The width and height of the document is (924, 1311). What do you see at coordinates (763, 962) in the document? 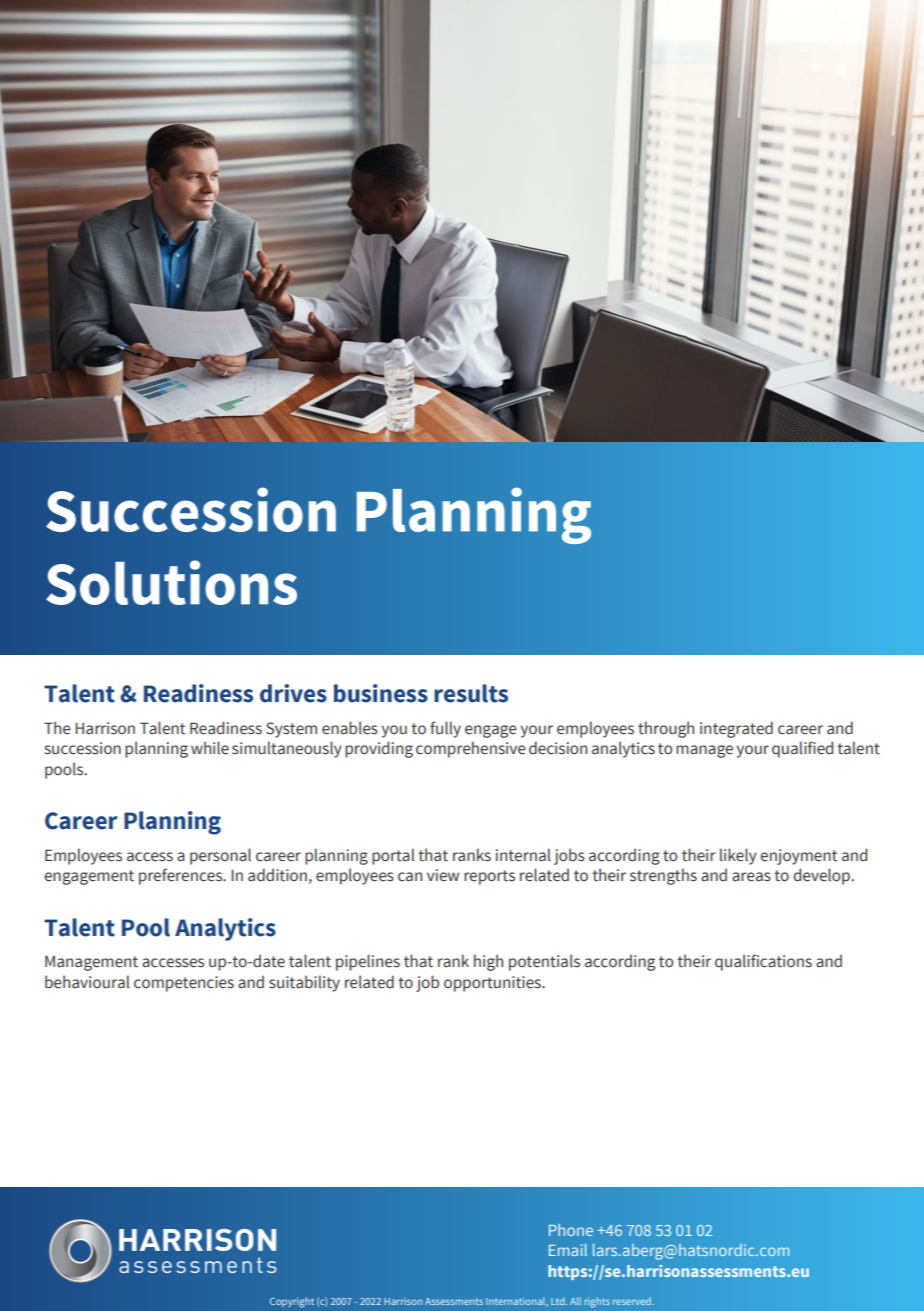
I see `qualifications` at bounding box center [763, 962].
